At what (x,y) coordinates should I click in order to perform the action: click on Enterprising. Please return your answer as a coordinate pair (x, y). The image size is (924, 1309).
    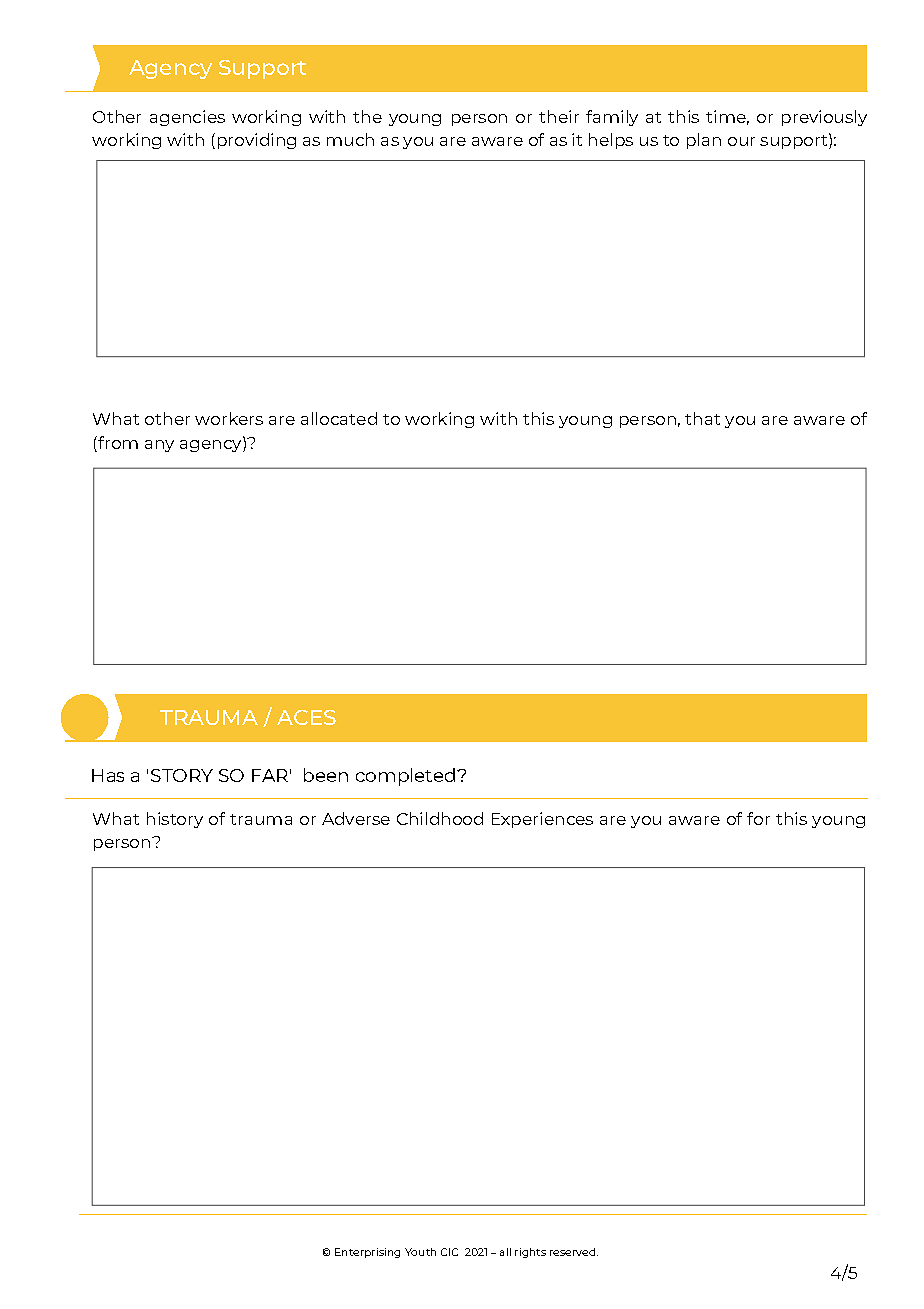
    Looking at the image, I should click on (367, 1253).
